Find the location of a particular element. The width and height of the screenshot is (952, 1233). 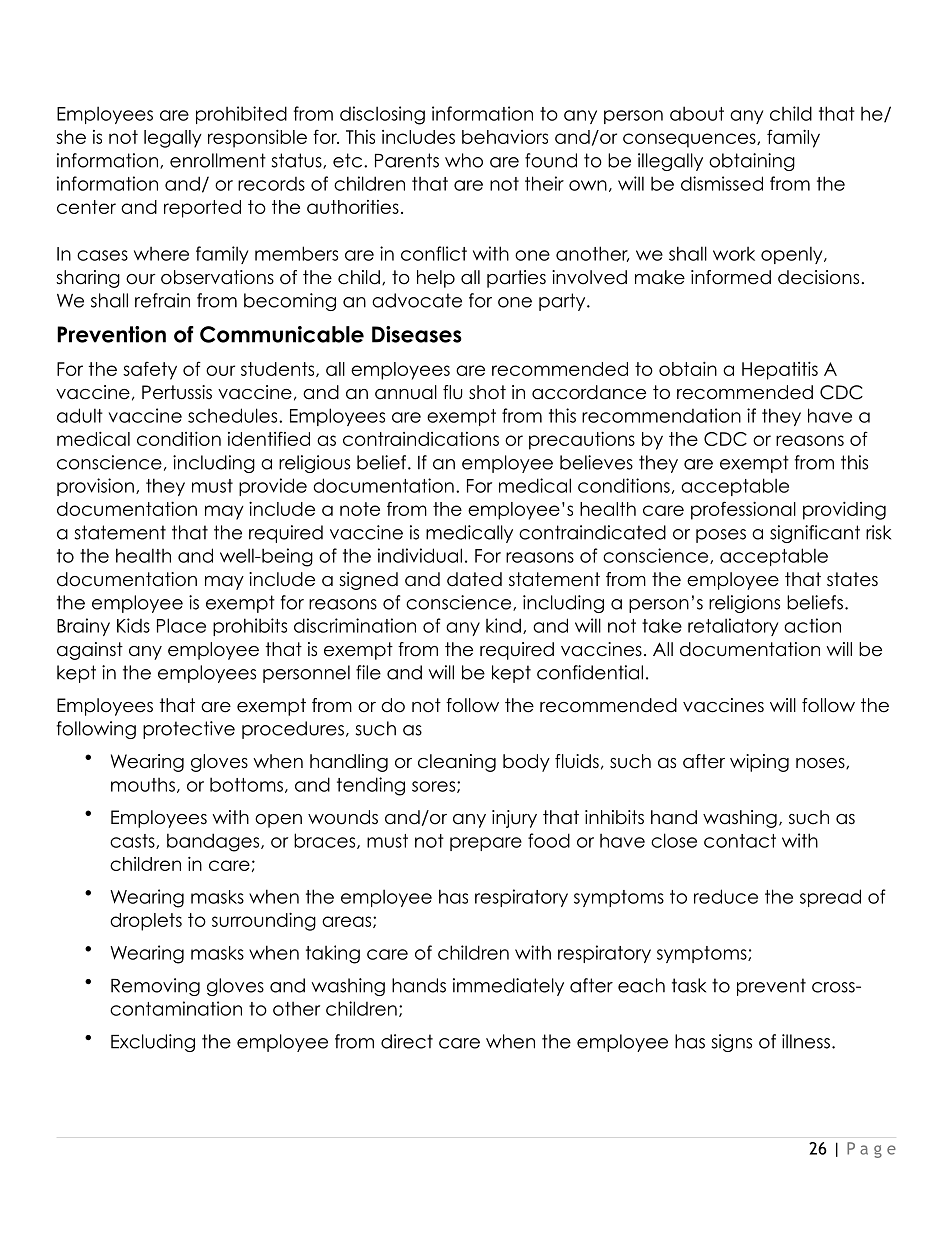

mouths is located at coordinates (143, 785).
